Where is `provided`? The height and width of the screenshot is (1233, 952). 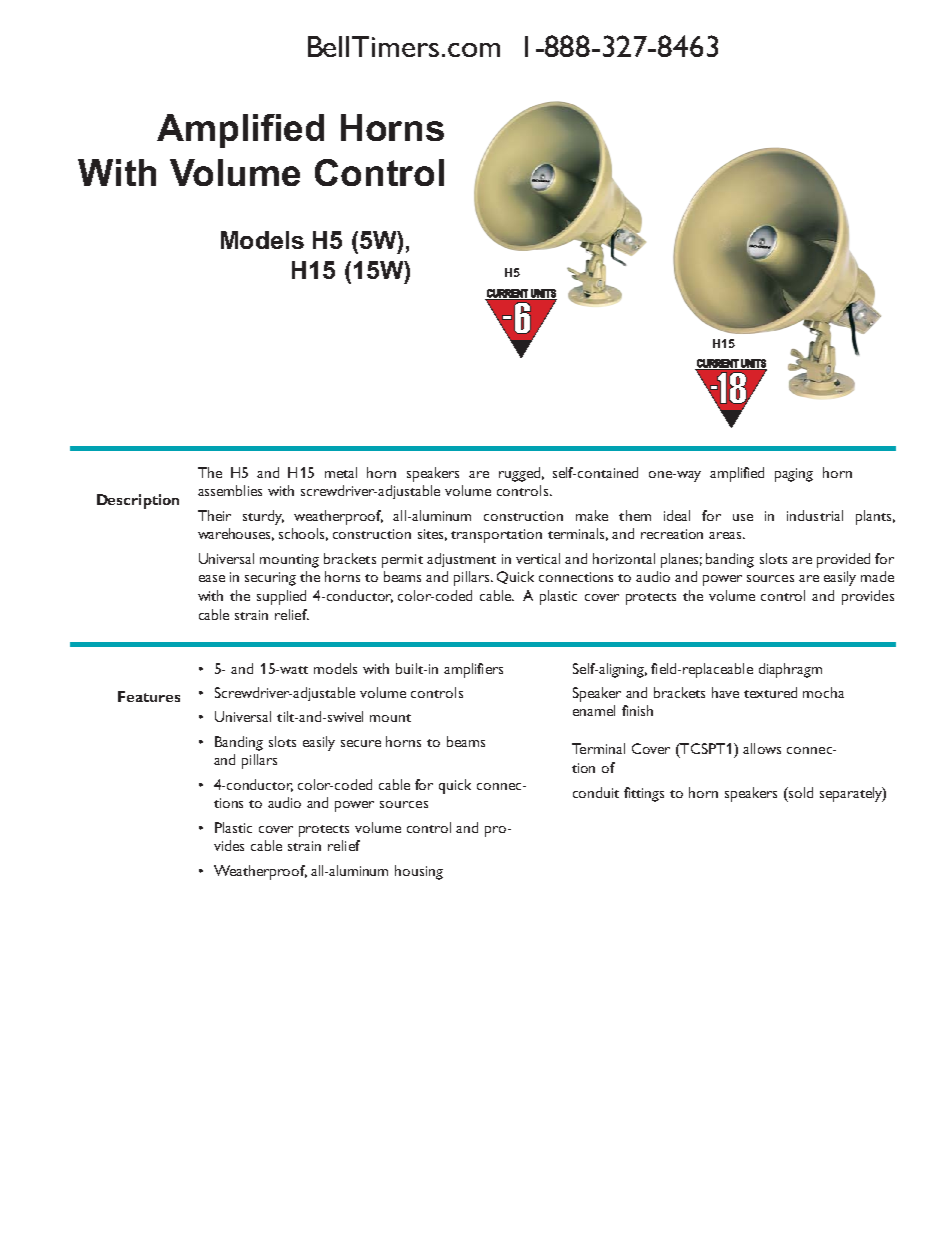
provided is located at coordinates (843, 560).
